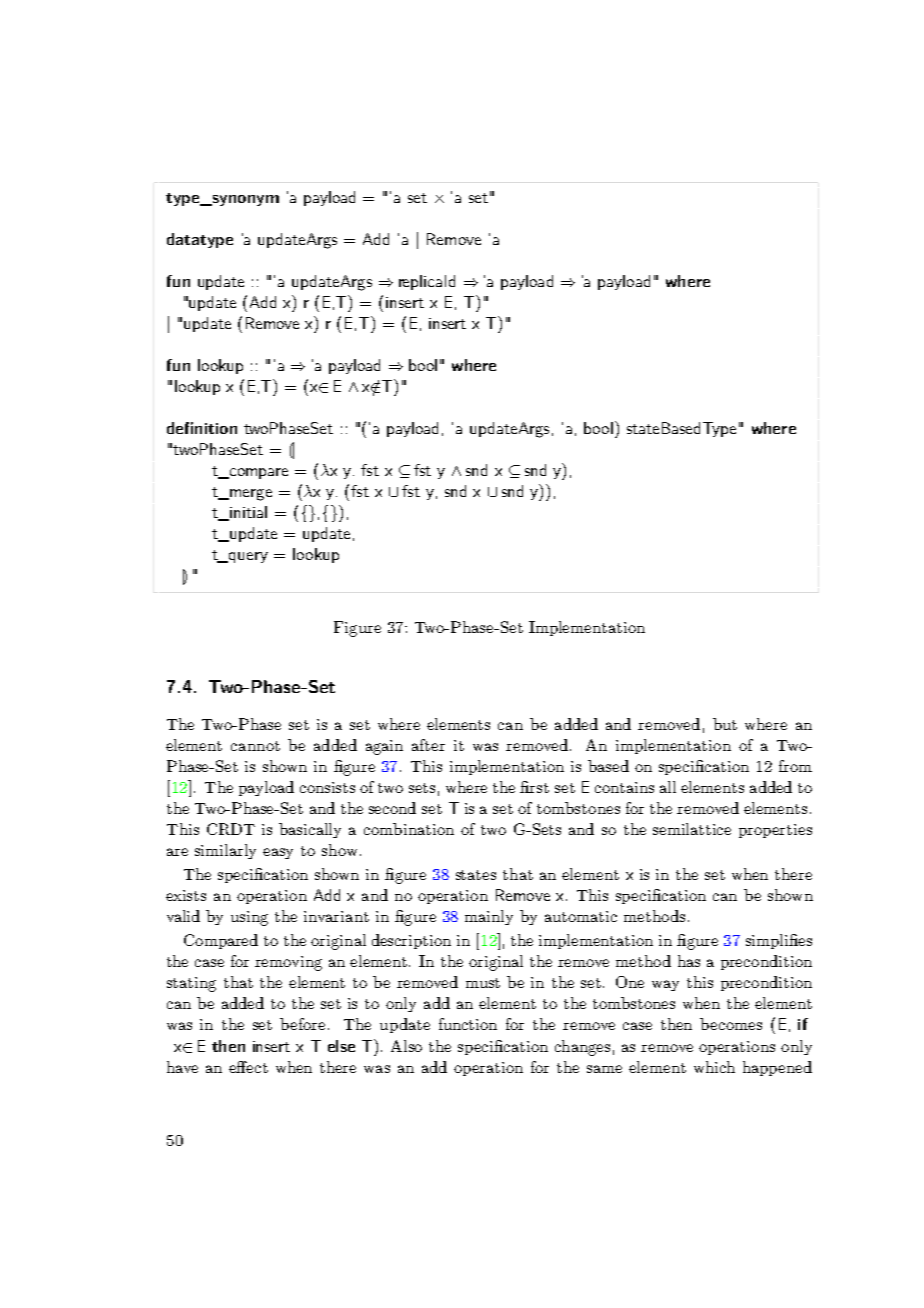  Describe the element at coordinates (795, 766) in the document. I see `from` at that location.
